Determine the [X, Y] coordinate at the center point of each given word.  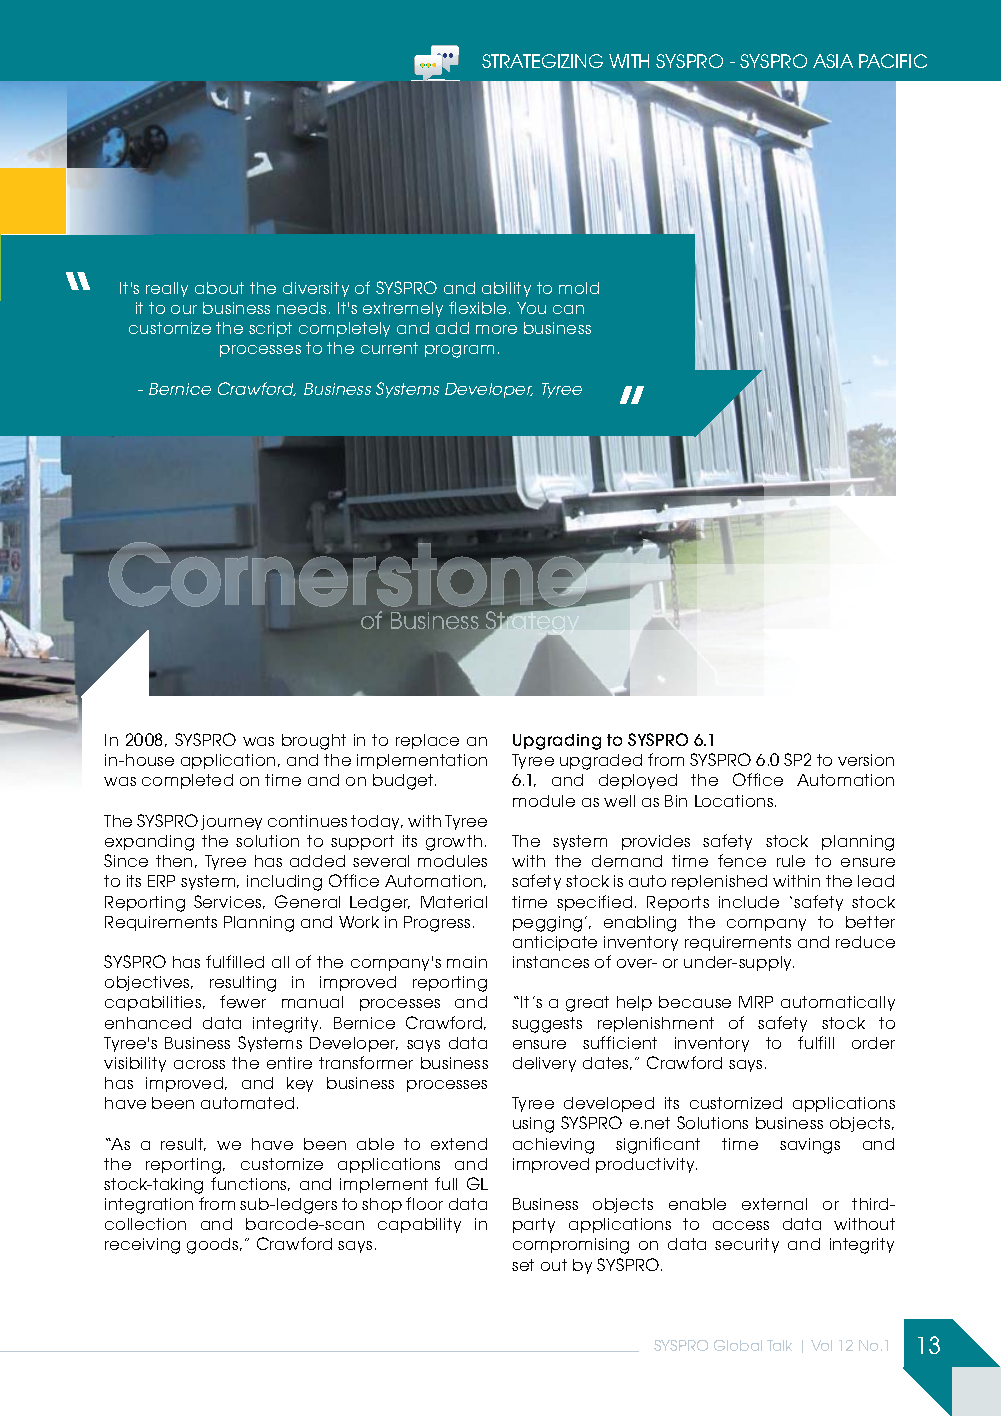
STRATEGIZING [542, 61]
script [270, 329]
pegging [547, 924]
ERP [161, 881]
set [523, 1265]
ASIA [833, 61]
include [749, 902]
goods [214, 1246]
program [459, 351]
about [219, 288]
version [866, 760]
